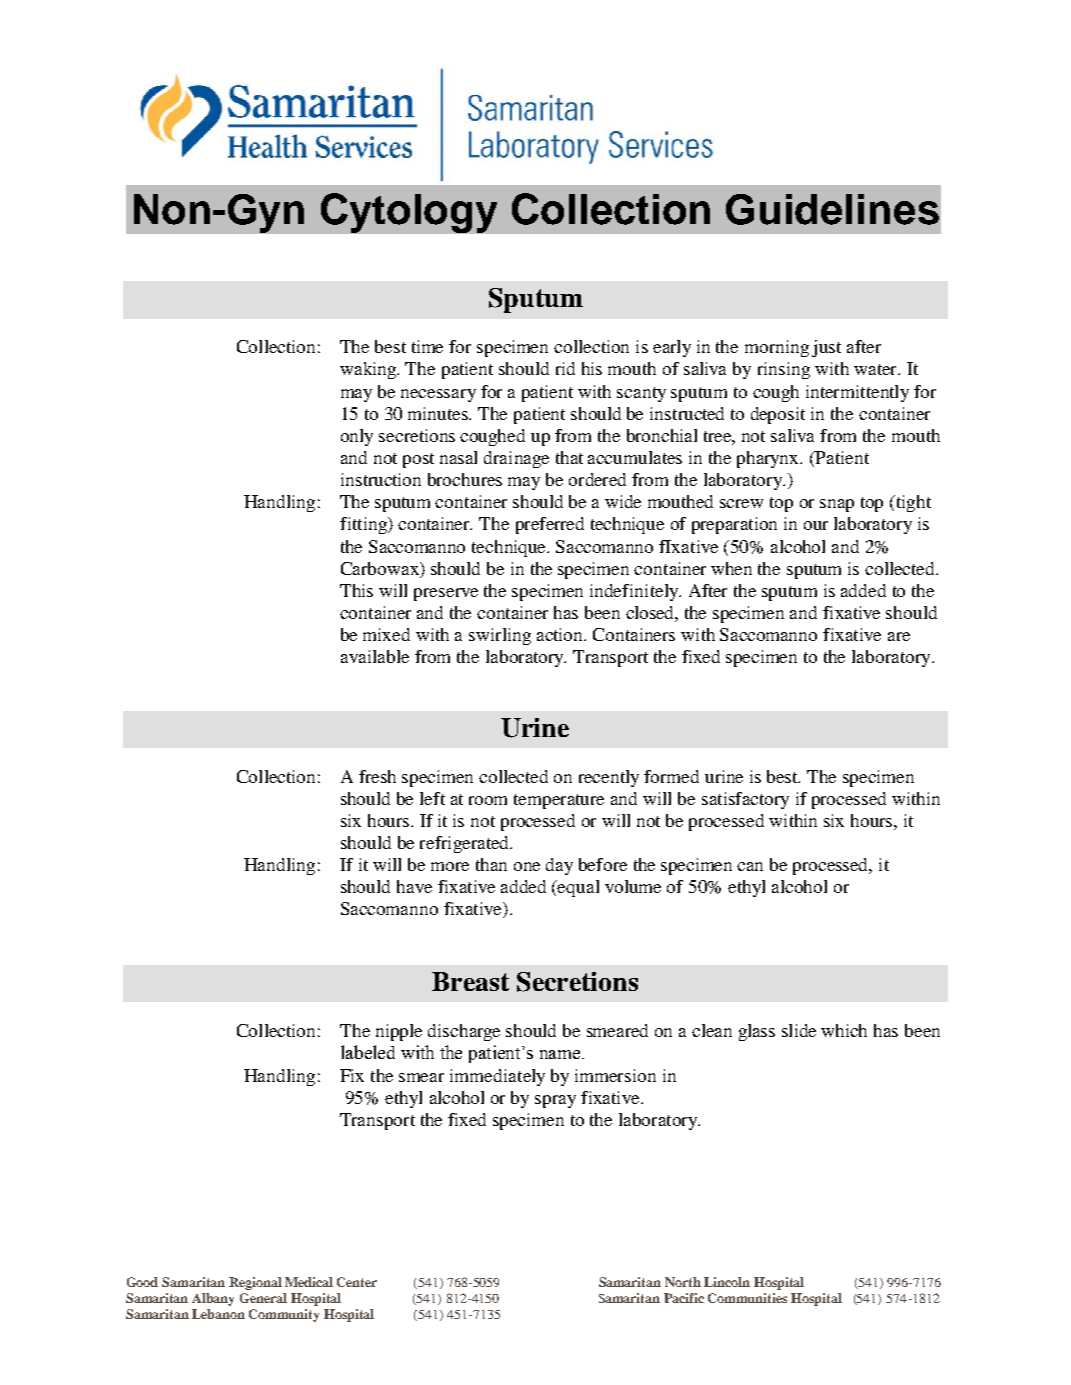  Describe the element at coordinates (409, 213) in the page. I see `Cytology` at that location.
